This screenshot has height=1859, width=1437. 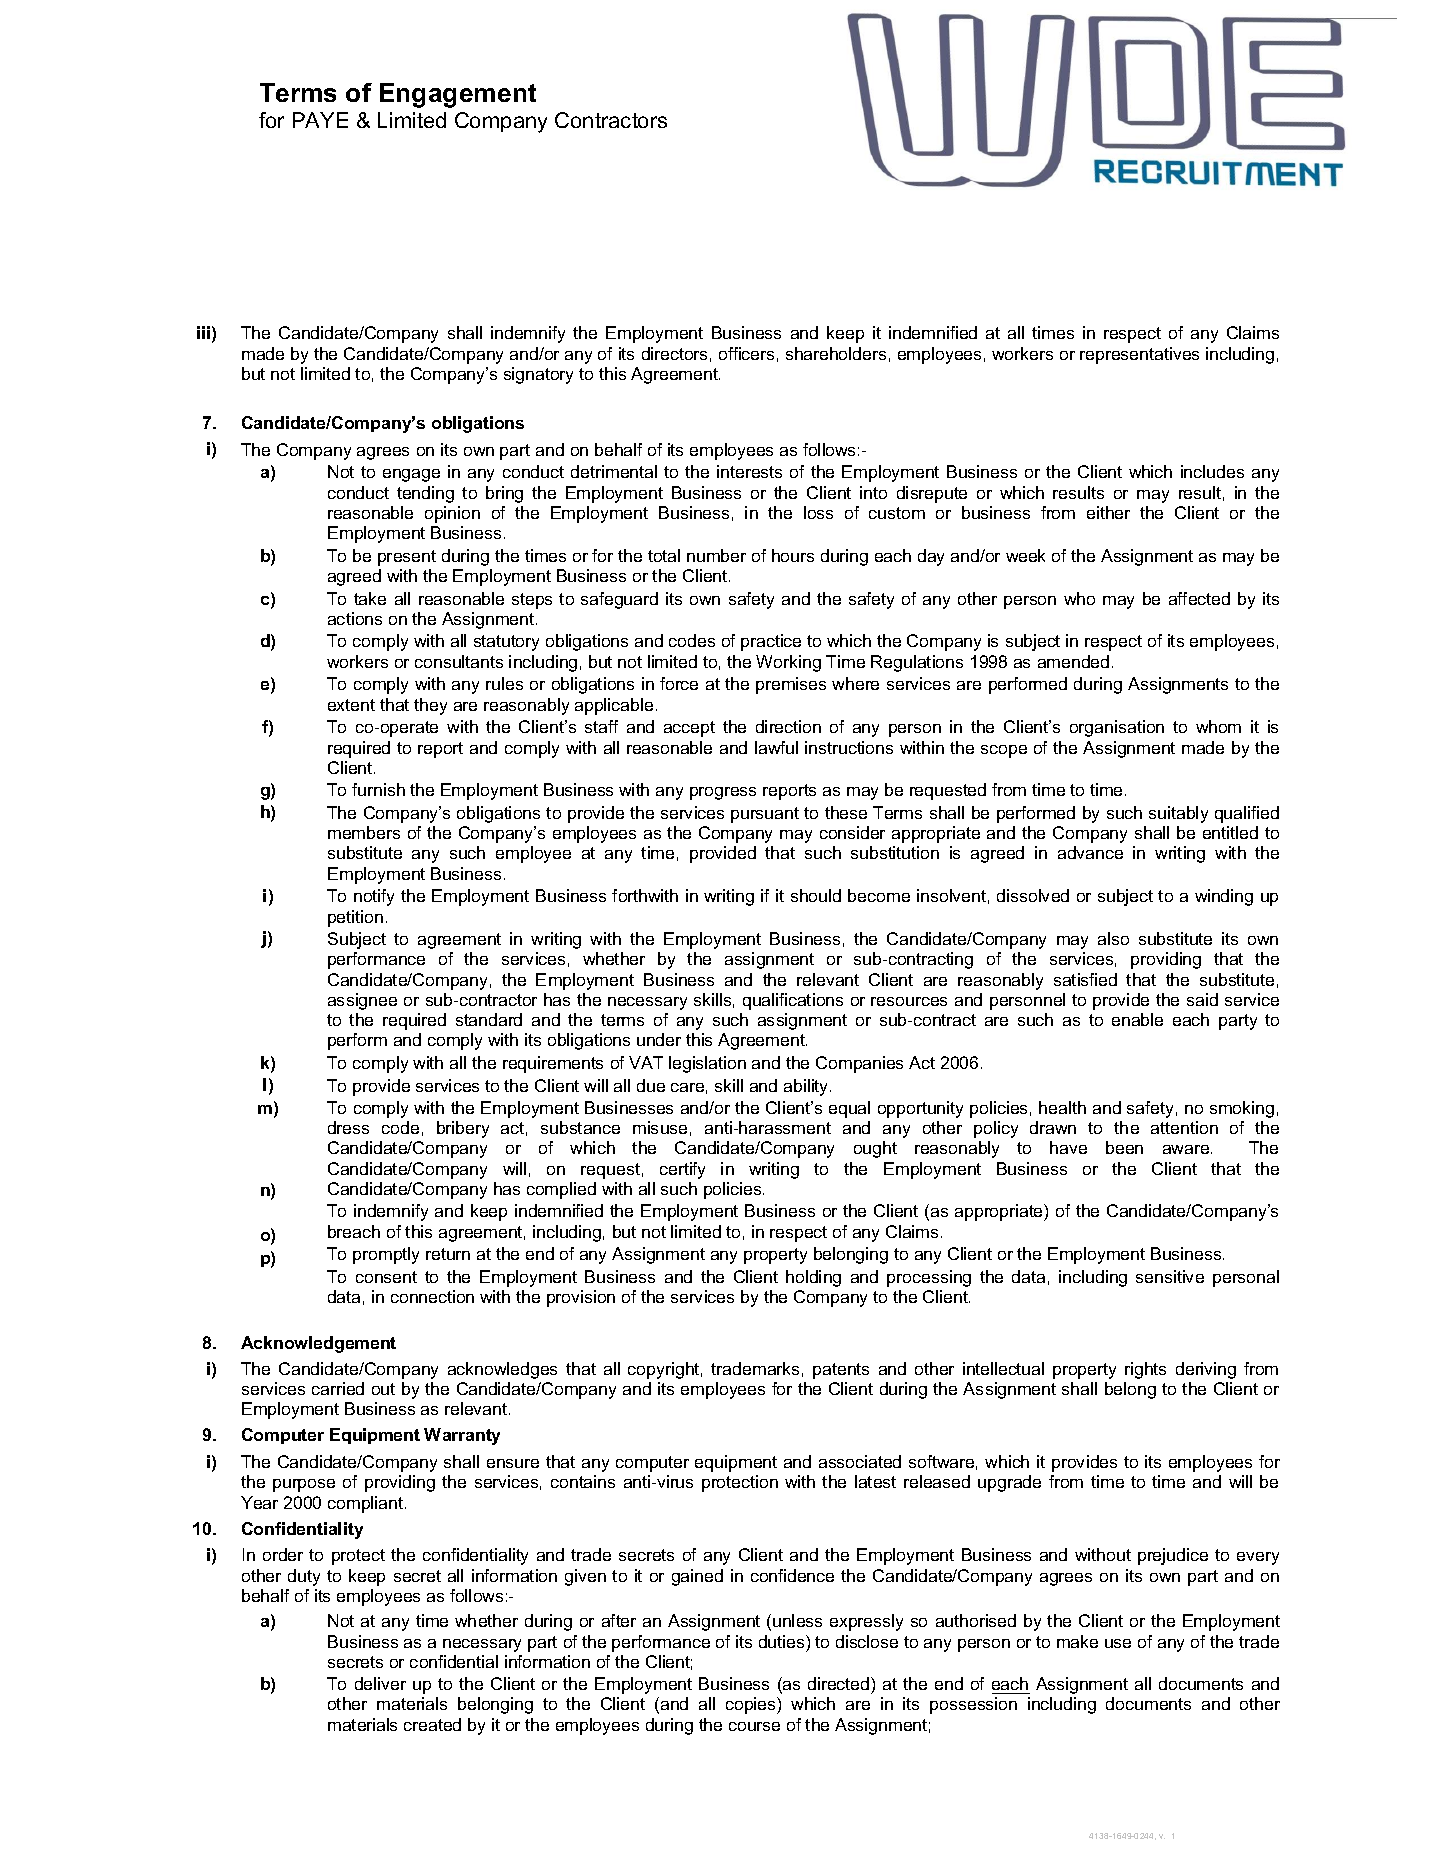 I want to click on also, so click(x=1113, y=938).
